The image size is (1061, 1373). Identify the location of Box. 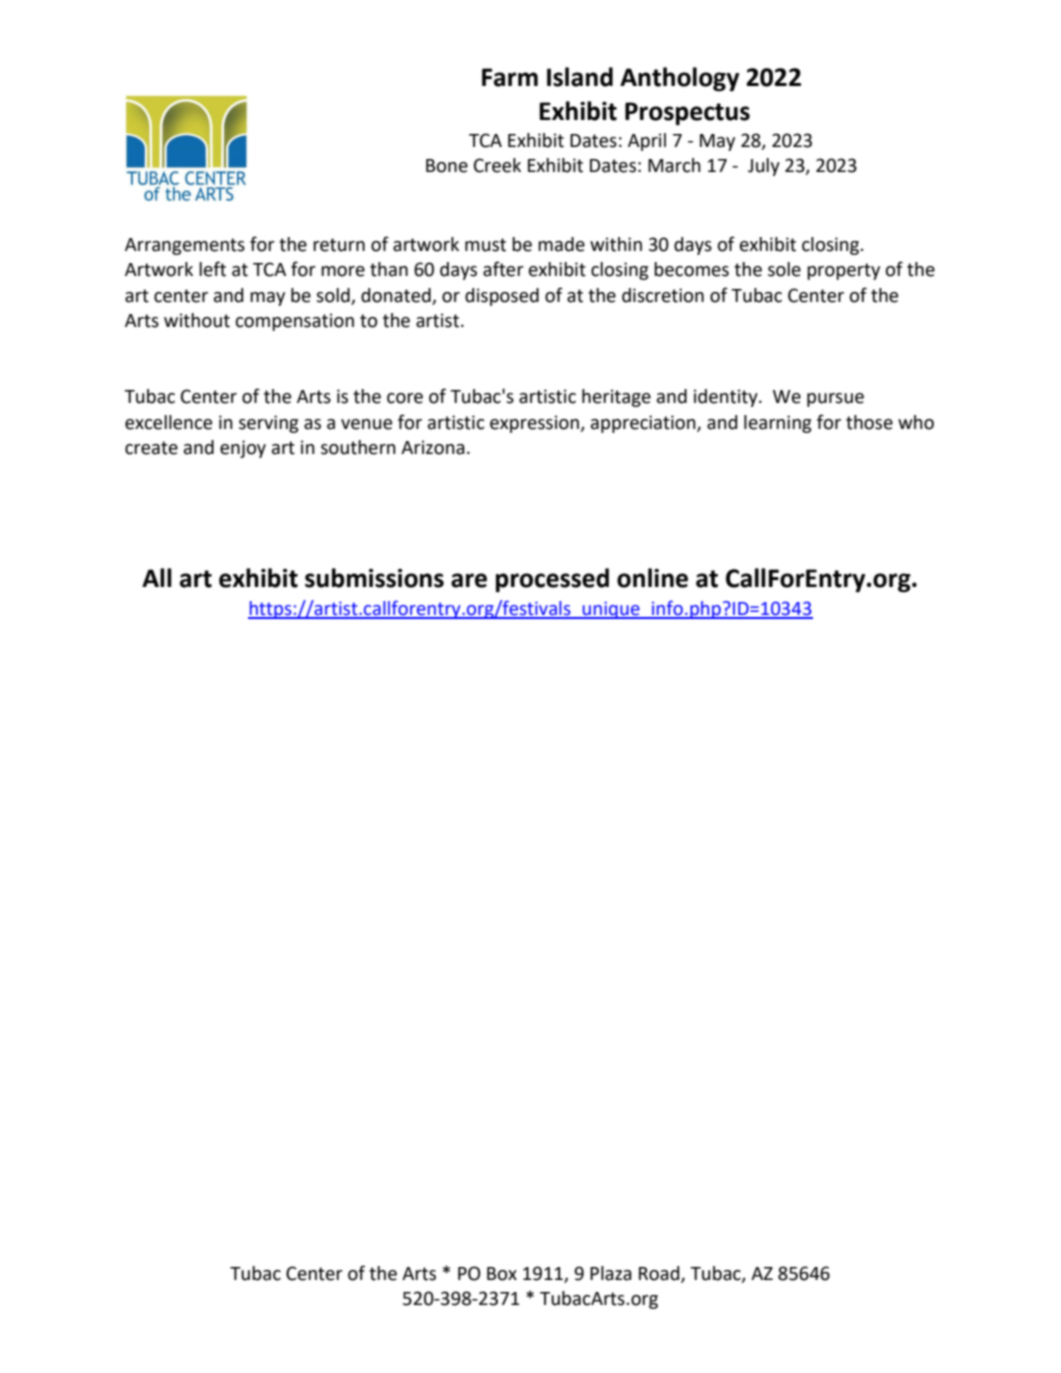
(502, 1274).
